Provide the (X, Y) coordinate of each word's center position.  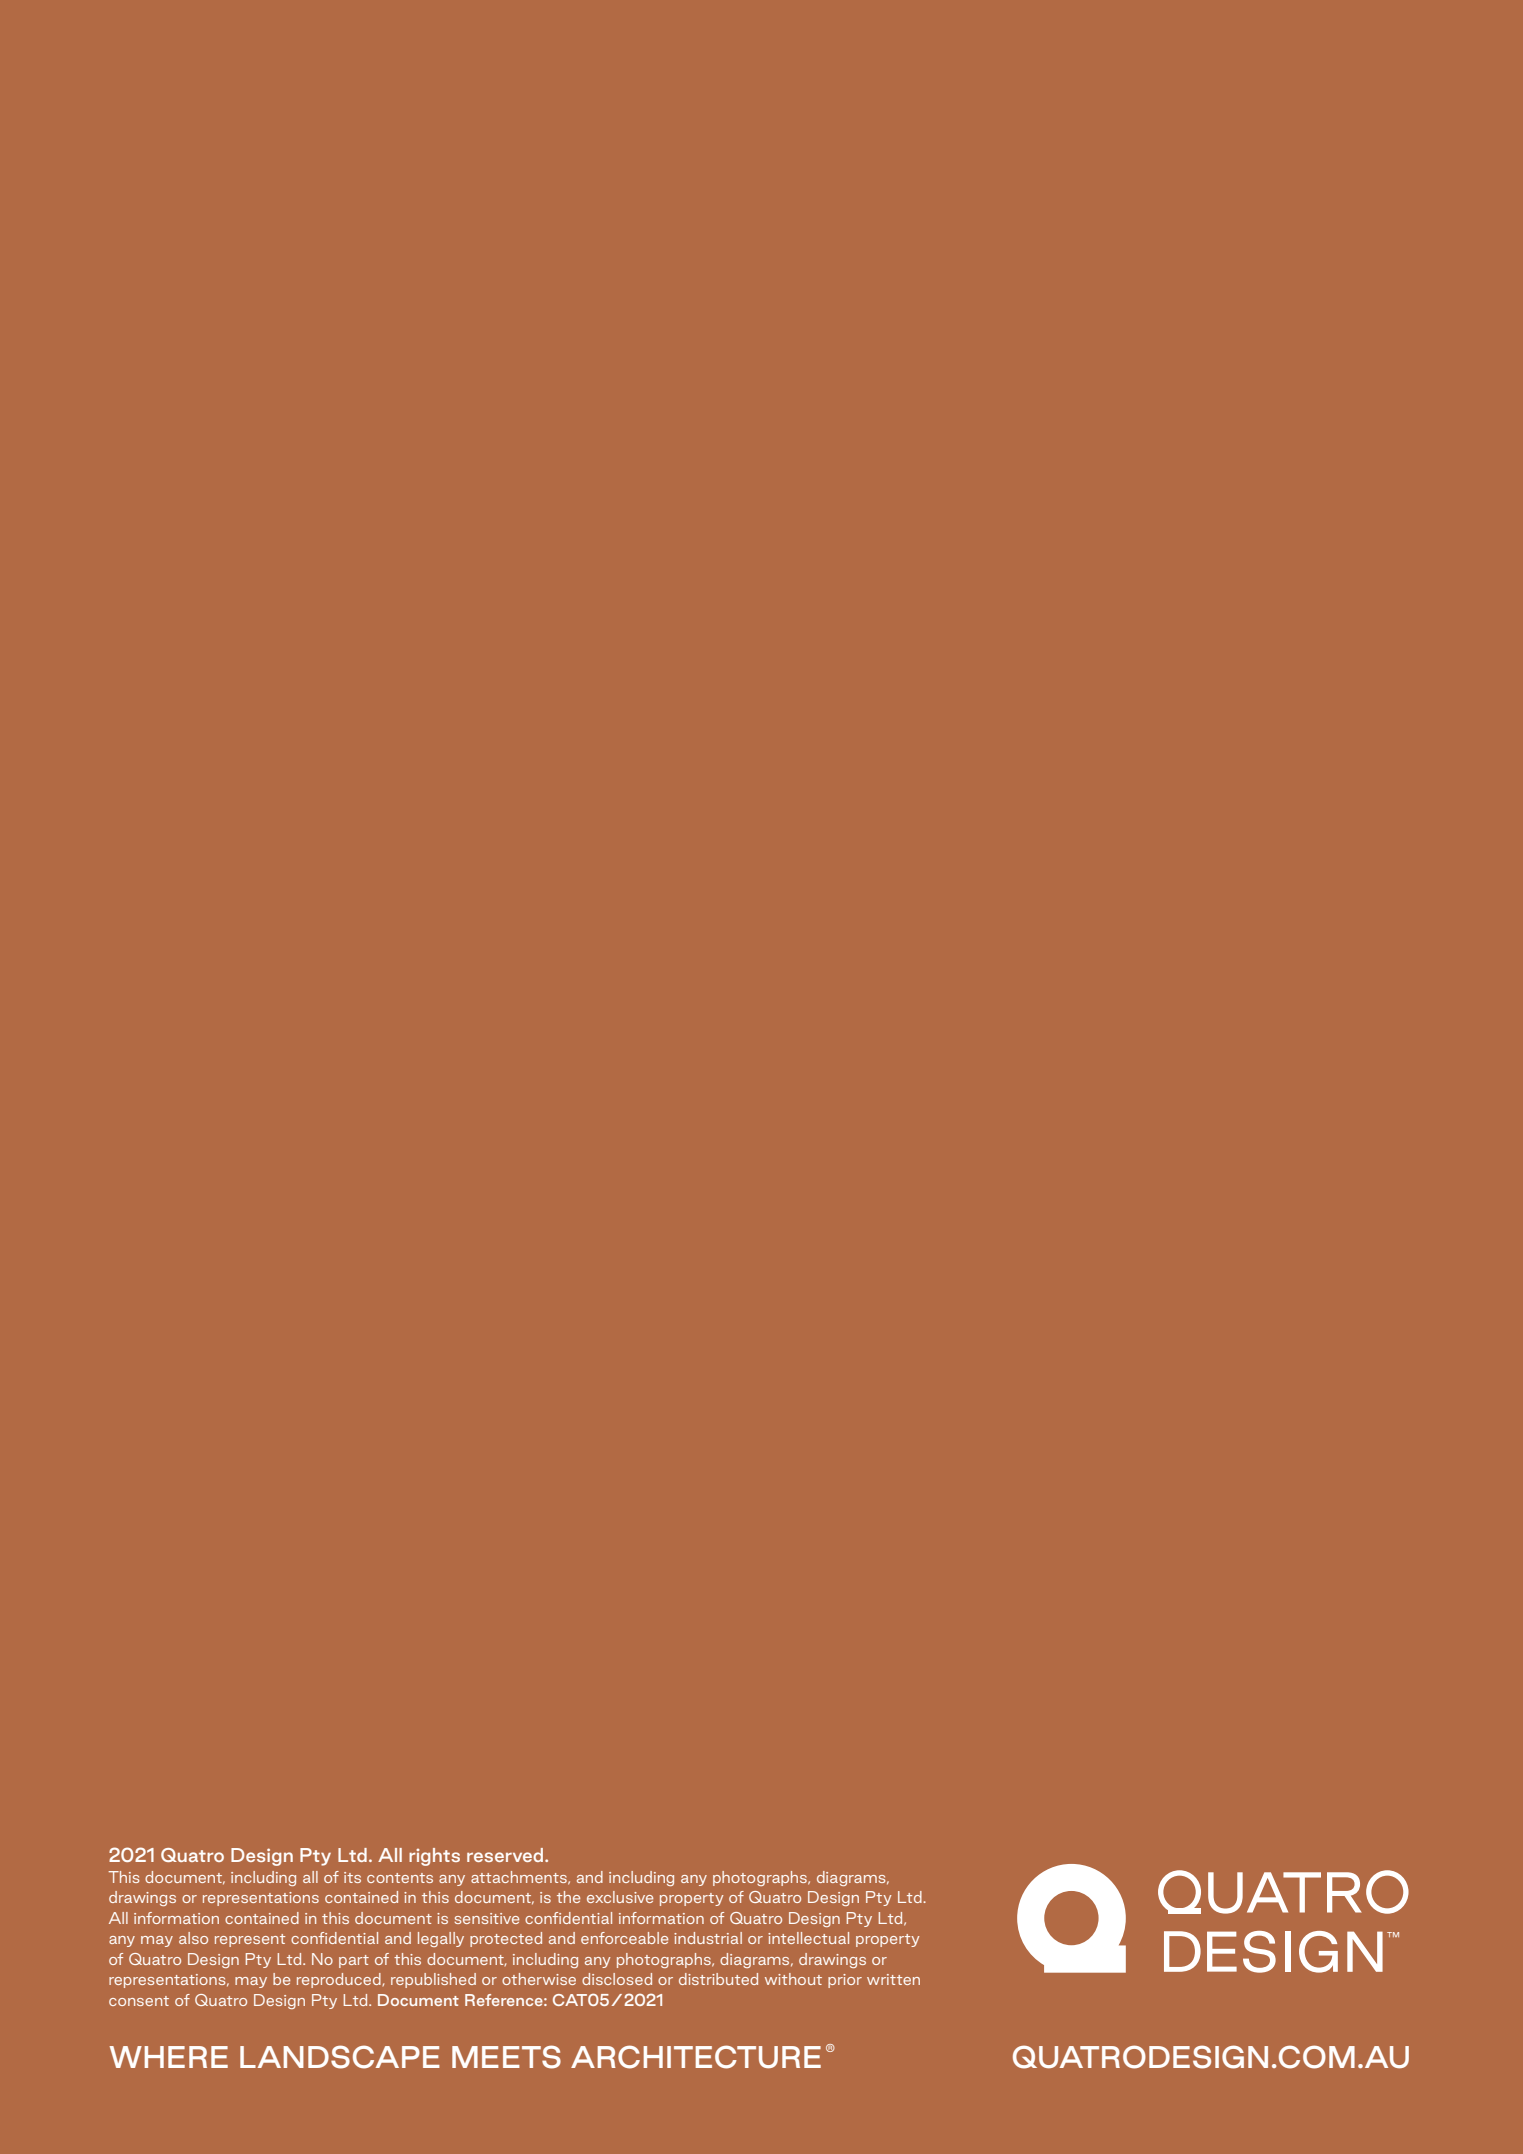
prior (845, 1981)
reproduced (340, 1980)
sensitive (487, 1918)
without (793, 1979)
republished (433, 1980)
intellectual (808, 1938)
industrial (708, 1938)
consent (139, 2001)
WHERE (169, 2057)
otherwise (539, 1979)
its (352, 1877)
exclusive (620, 1897)
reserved (506, 1855)
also (193, 1938)
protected (506, 1939)
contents (400, 1878)
